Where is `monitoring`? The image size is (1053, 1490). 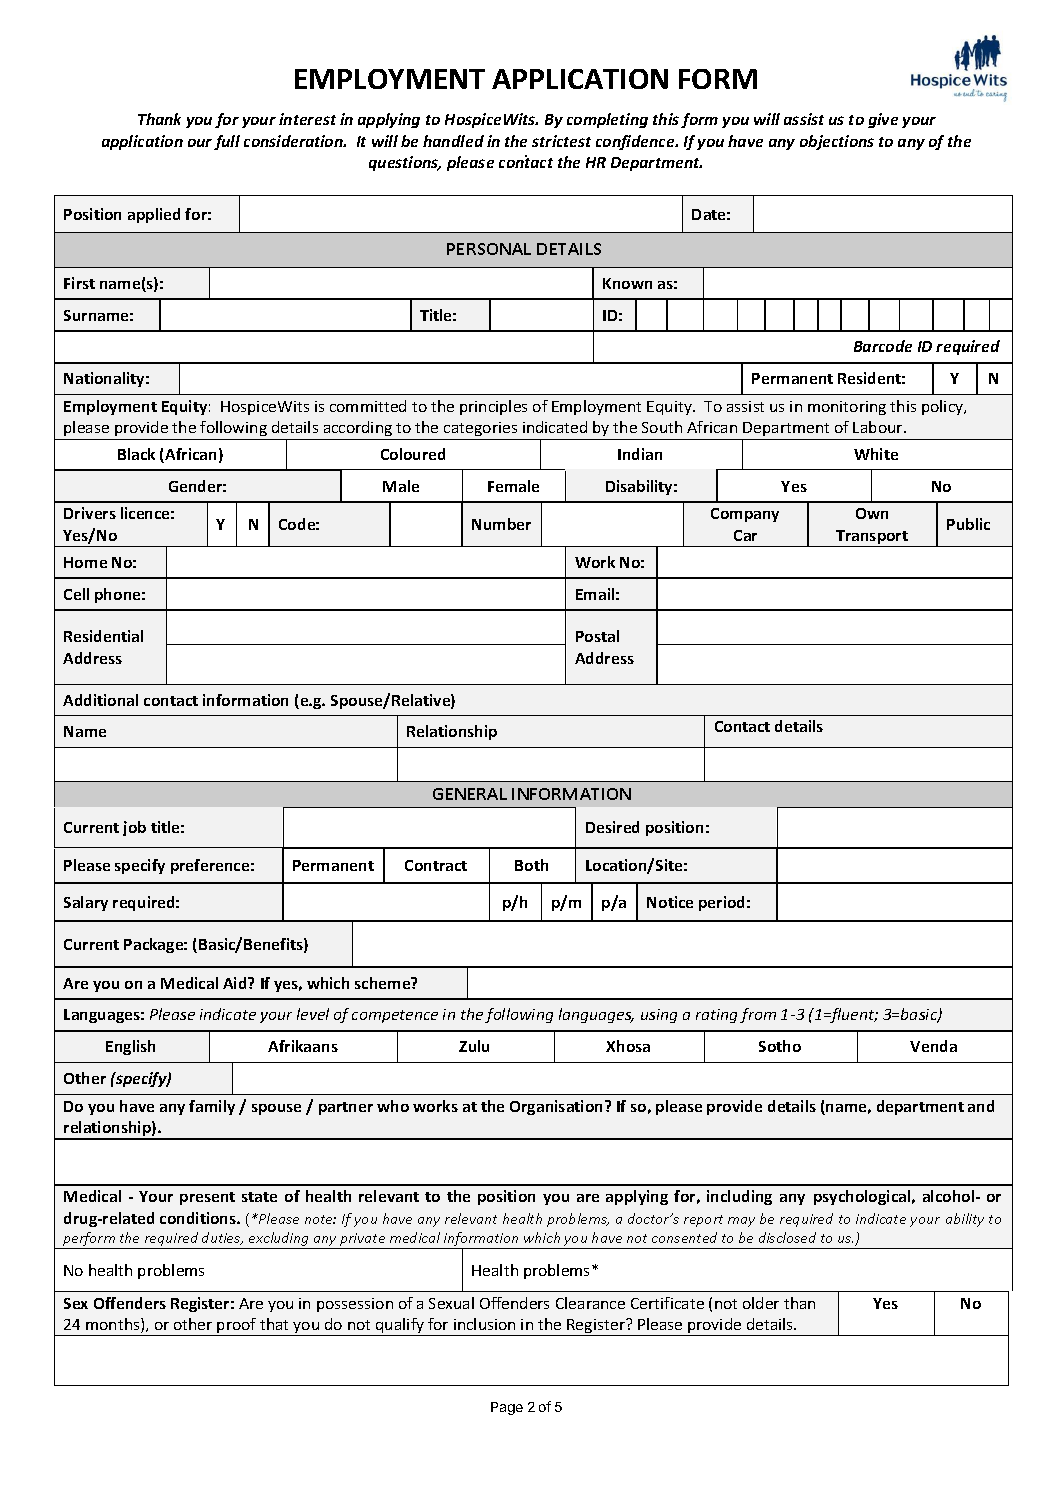 monitoring is located at coordinates (847, 408).
